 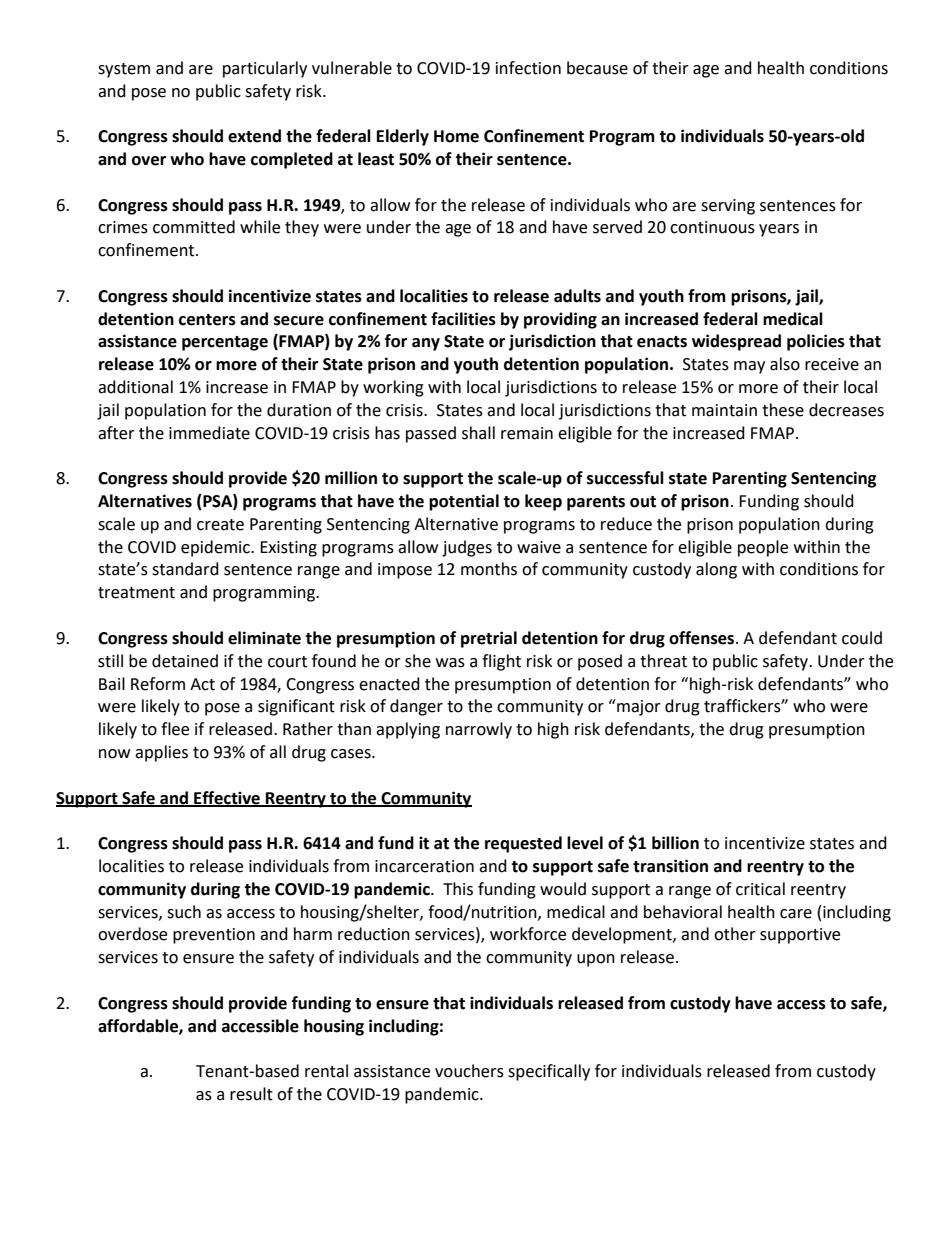 What do you see at coordinates (254, 136) in the document?
I see `extend` at bounding box center [254, 136].
